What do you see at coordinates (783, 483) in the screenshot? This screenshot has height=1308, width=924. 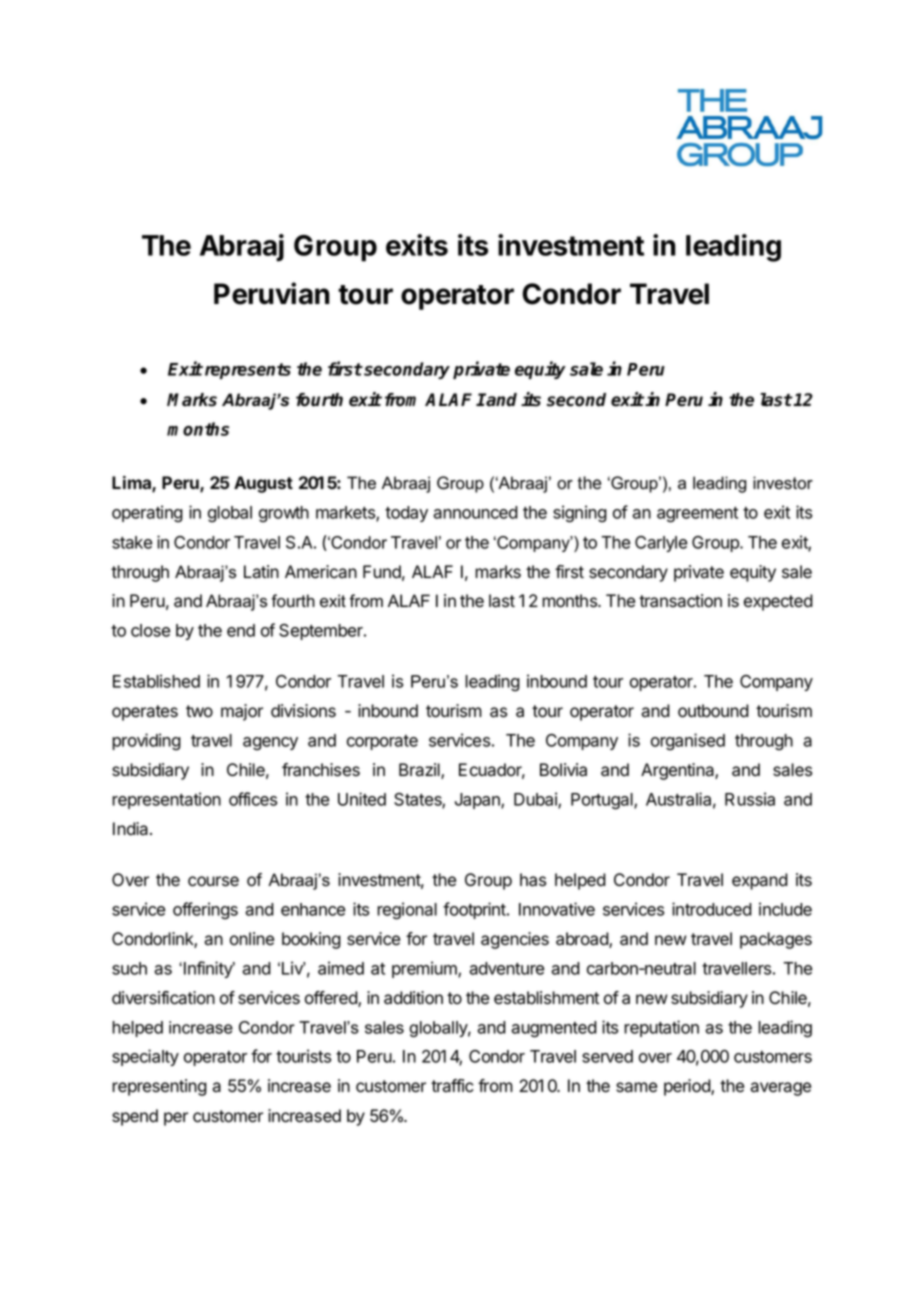 I see `investor` at bounding box center [783, 483].
